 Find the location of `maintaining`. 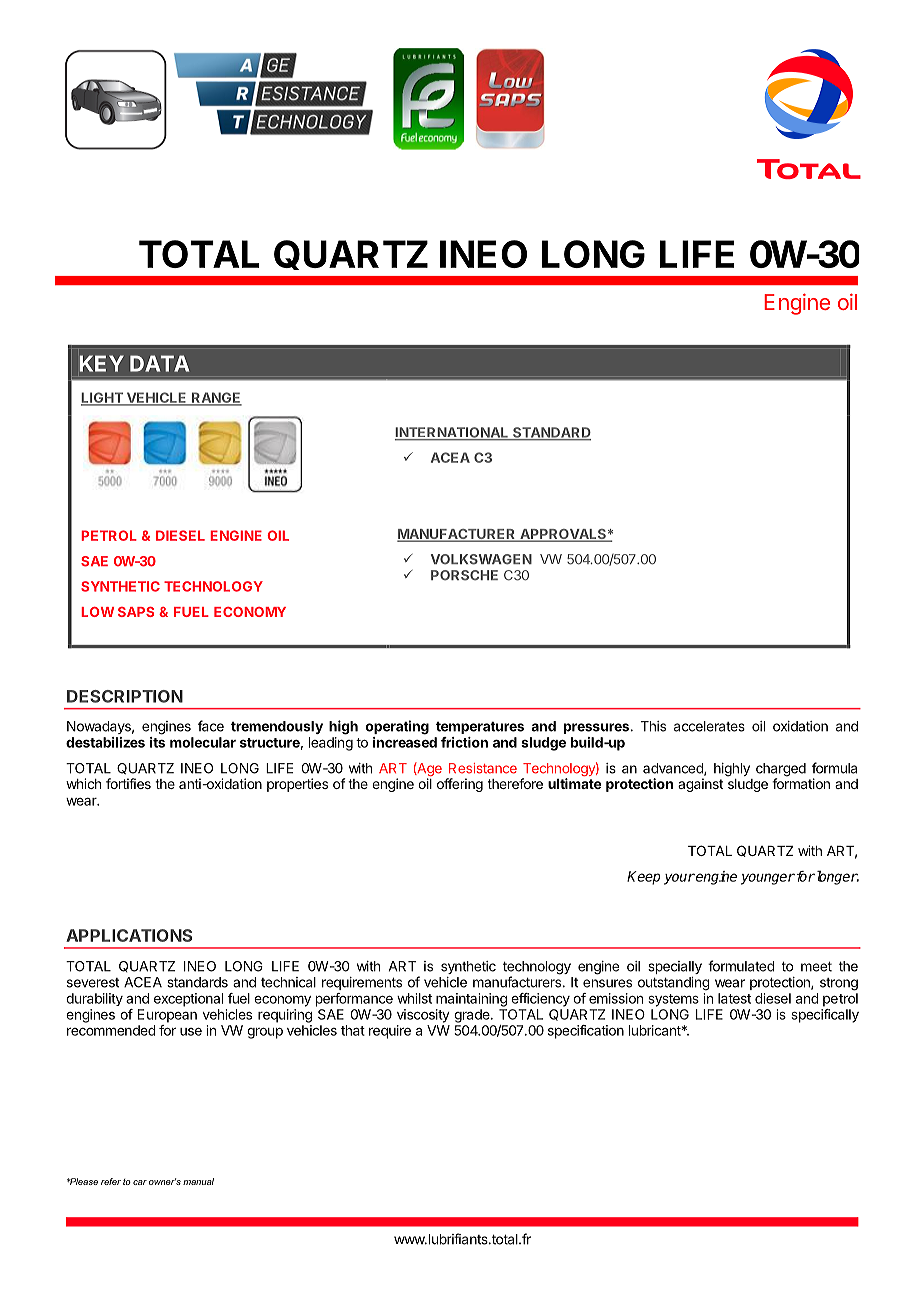

maintaining is located at coordinates (471, 1000).
